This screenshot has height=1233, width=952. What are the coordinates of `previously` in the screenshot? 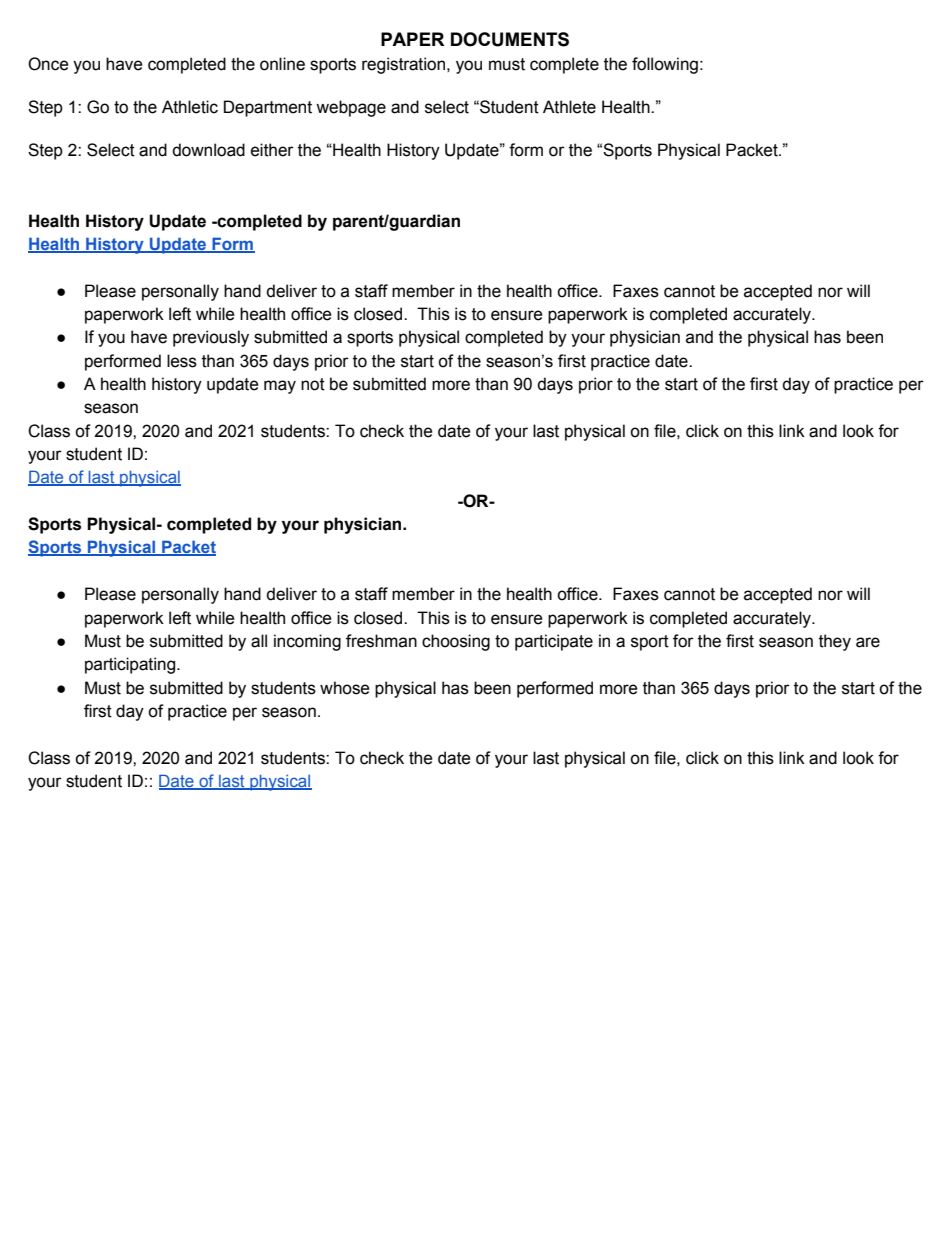 It's located at (211, 338).
